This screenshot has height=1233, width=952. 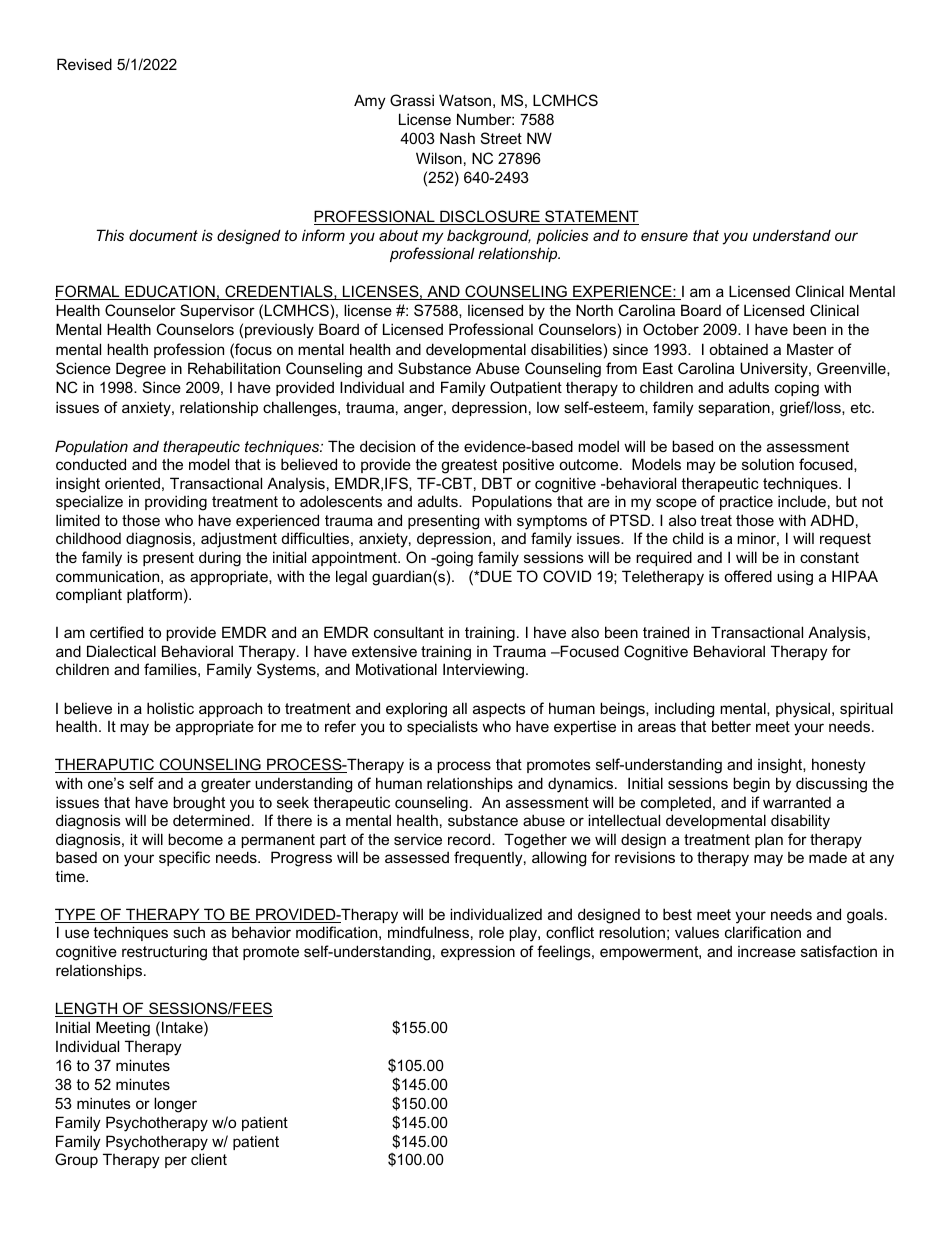 What do you see at coordinates (84, 64) in the screenshot?
I see `Revised` at bounding box center [84, 64].
